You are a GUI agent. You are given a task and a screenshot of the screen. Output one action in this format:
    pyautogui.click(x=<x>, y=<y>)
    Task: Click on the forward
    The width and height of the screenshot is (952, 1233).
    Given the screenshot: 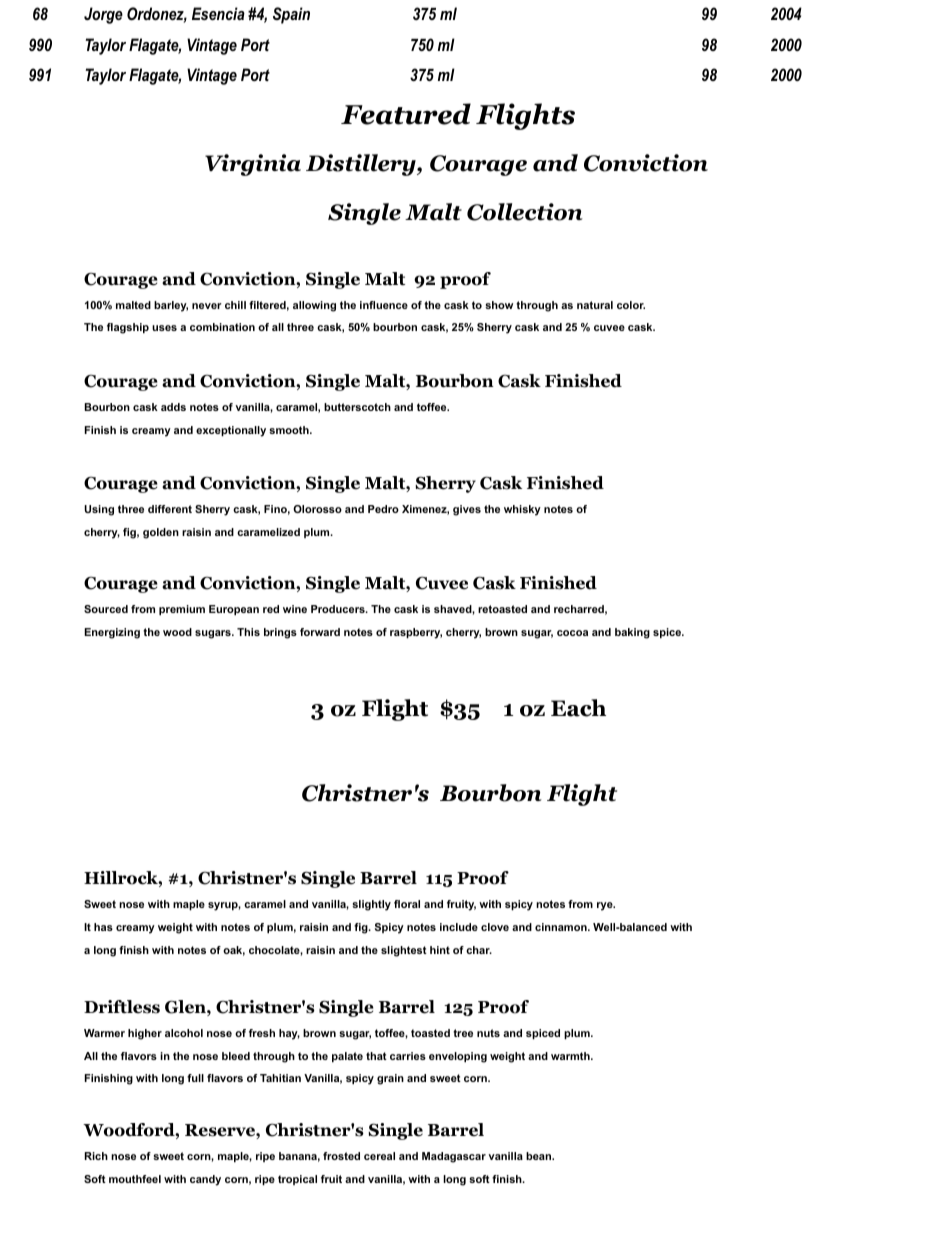 What is the action you would take?
    pyautogui.click(x=320, y=632)
